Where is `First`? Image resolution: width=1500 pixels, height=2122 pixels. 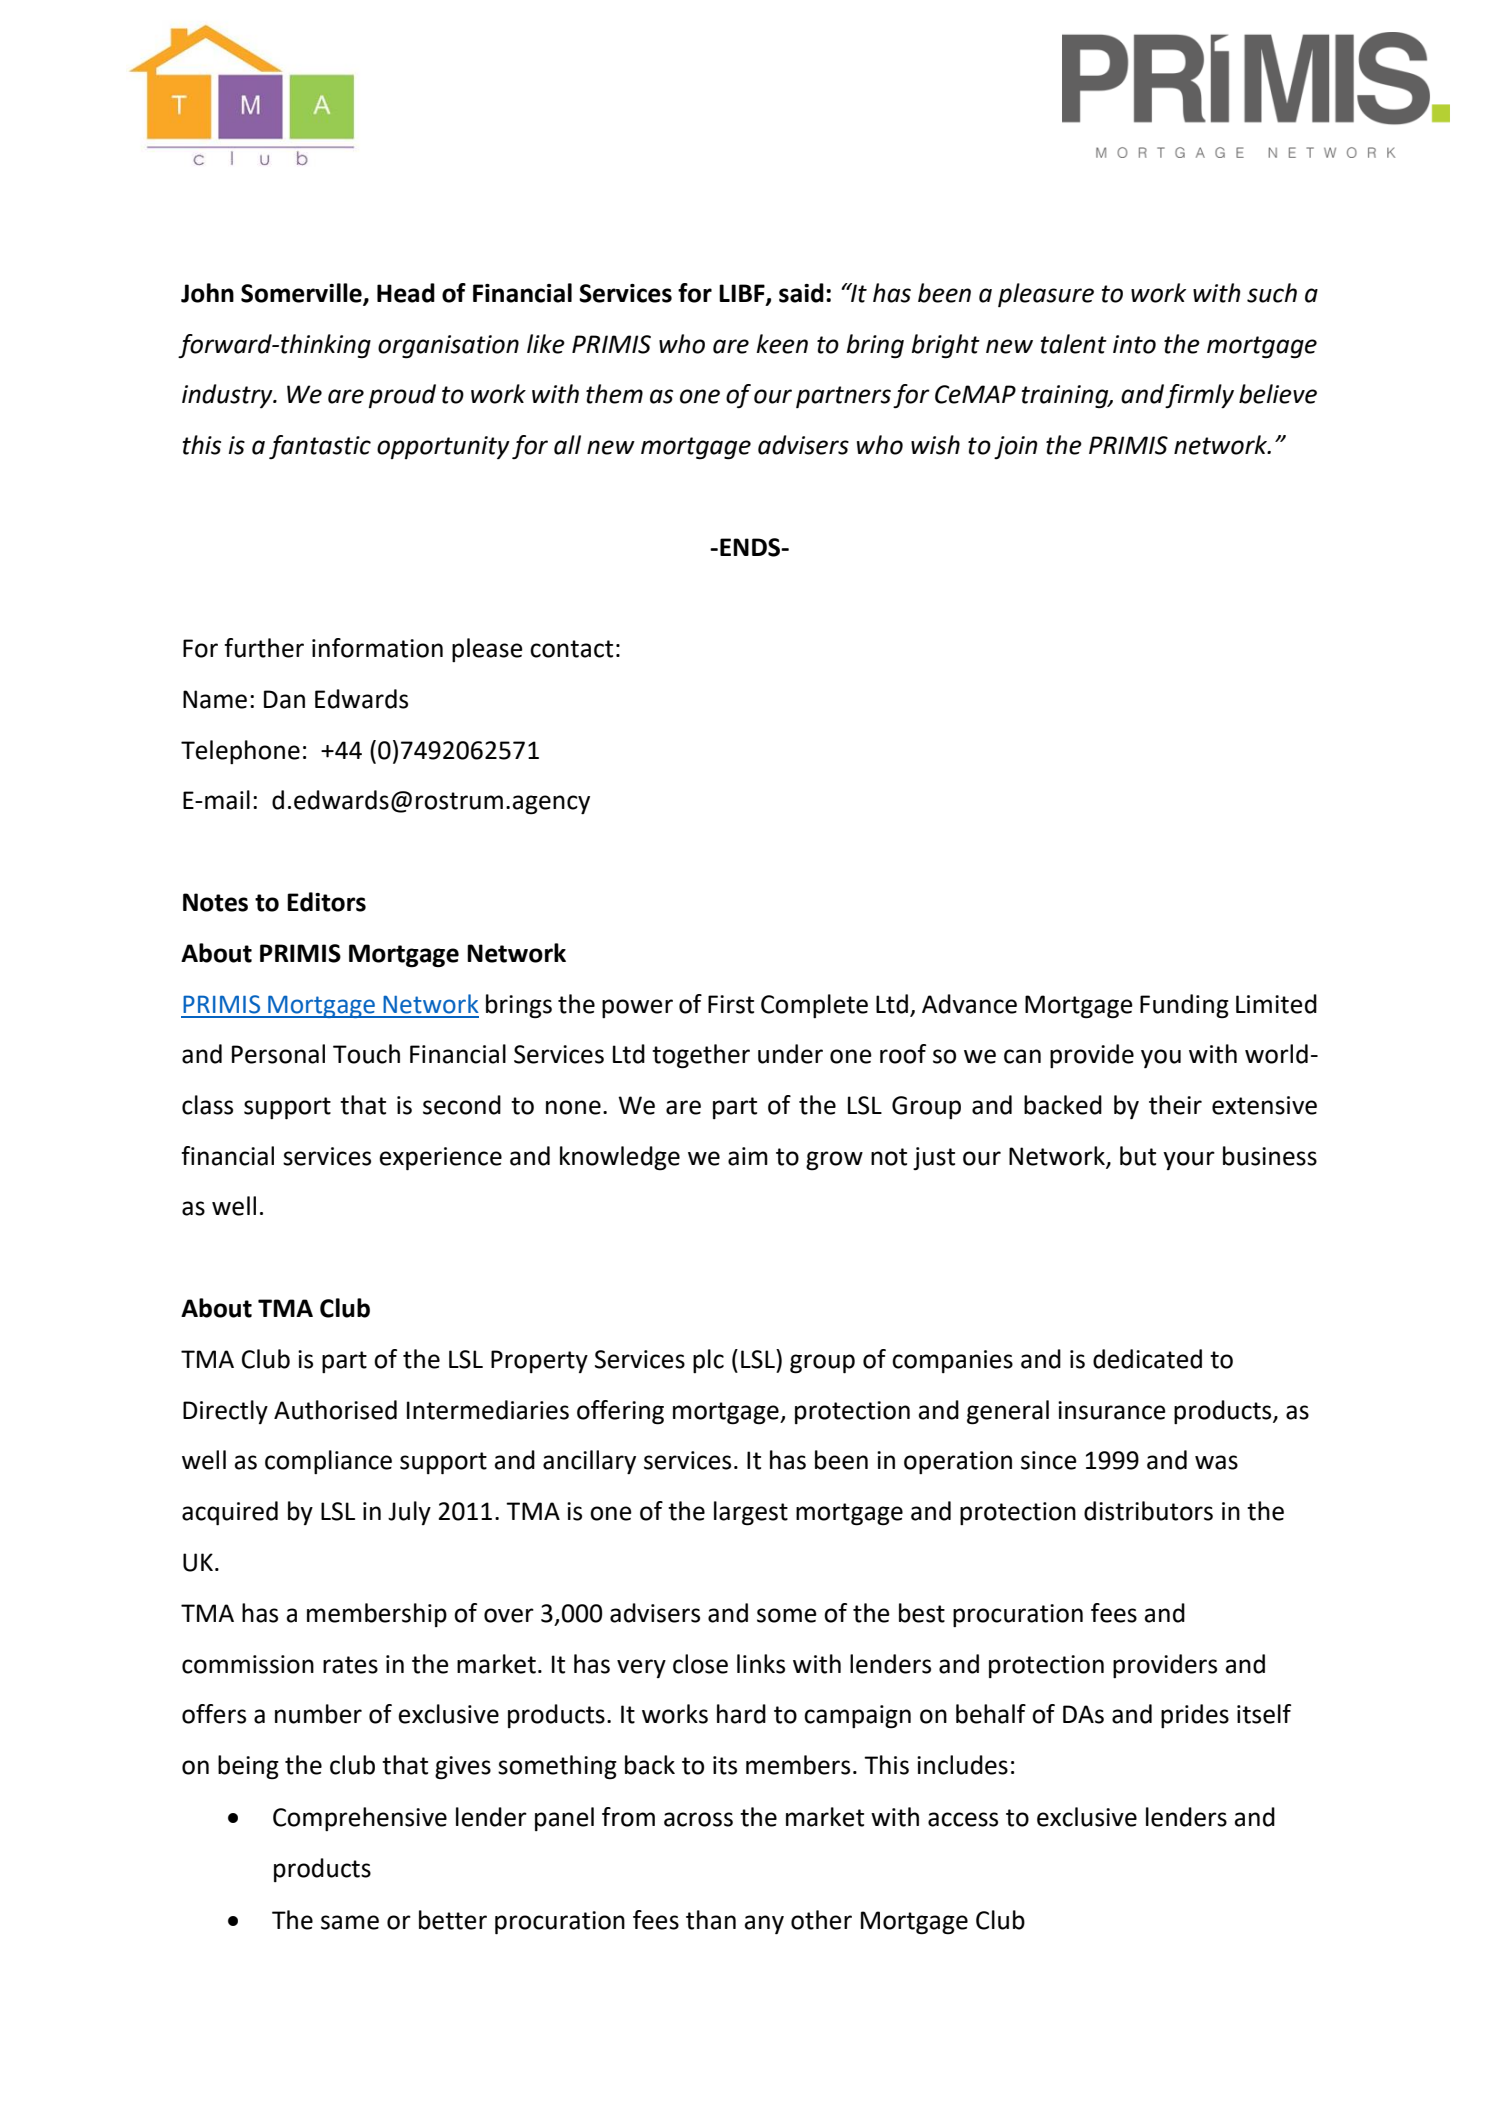 First is located at coordinates (731, 1004).
